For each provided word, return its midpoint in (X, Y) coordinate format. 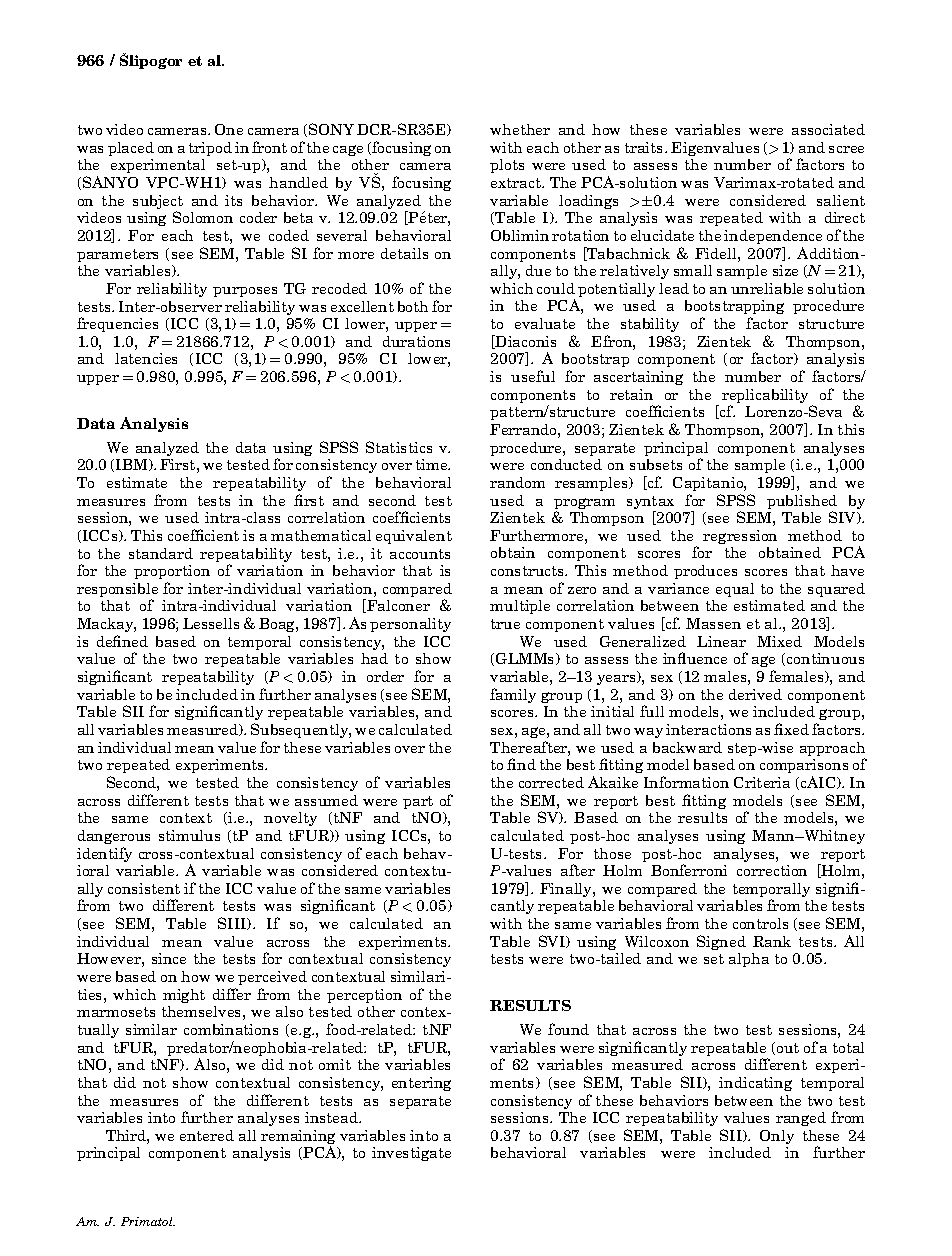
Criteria (762, 782)
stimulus (189, 835)
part (418, 802)
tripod (210, 149)
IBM (133, 465)
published (802, 503)
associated (828, 129)
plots (507, 166)
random (517, 482)
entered (207, 1135)
